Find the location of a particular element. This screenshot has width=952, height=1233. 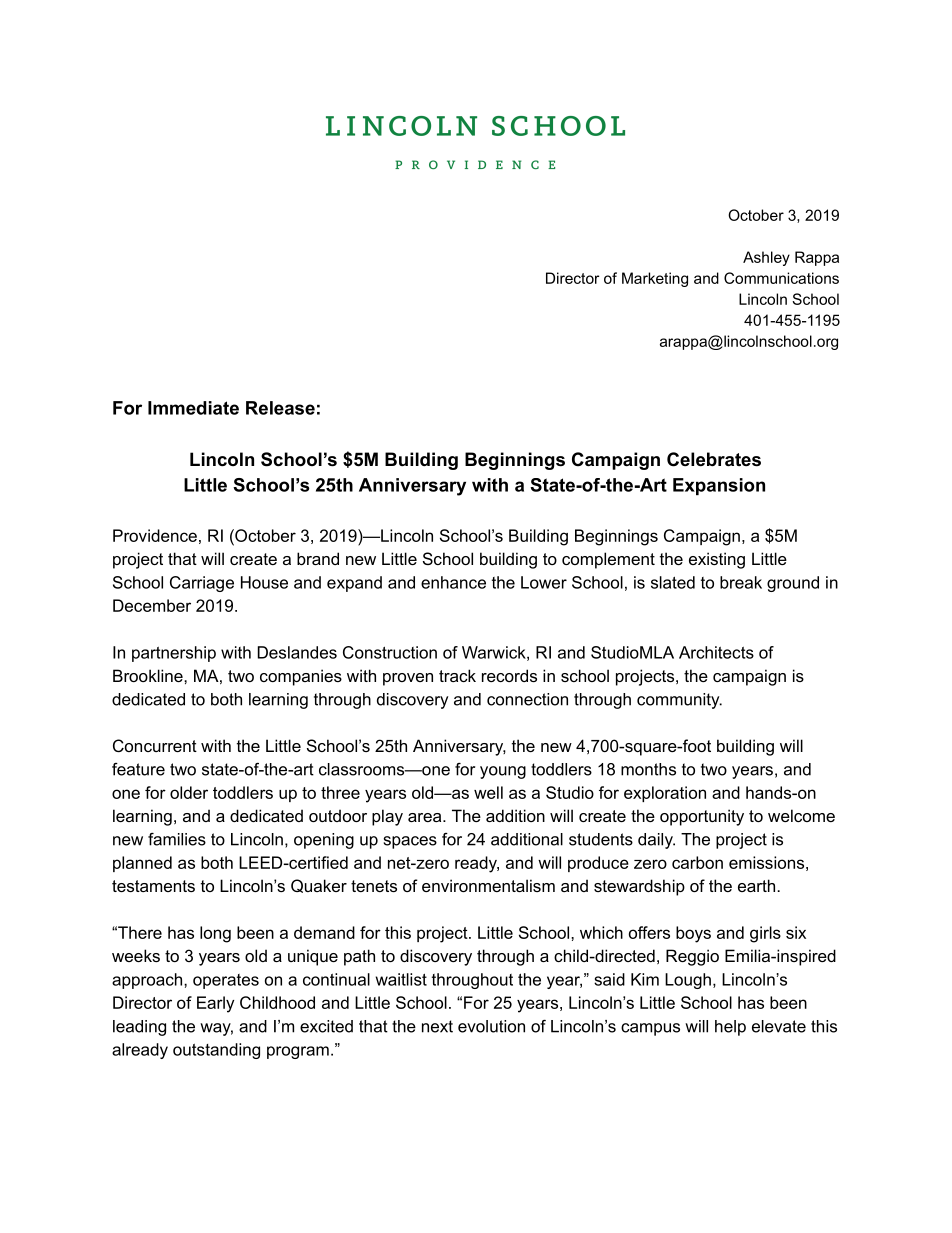

Immediate is located at coordinates (193, 408).
